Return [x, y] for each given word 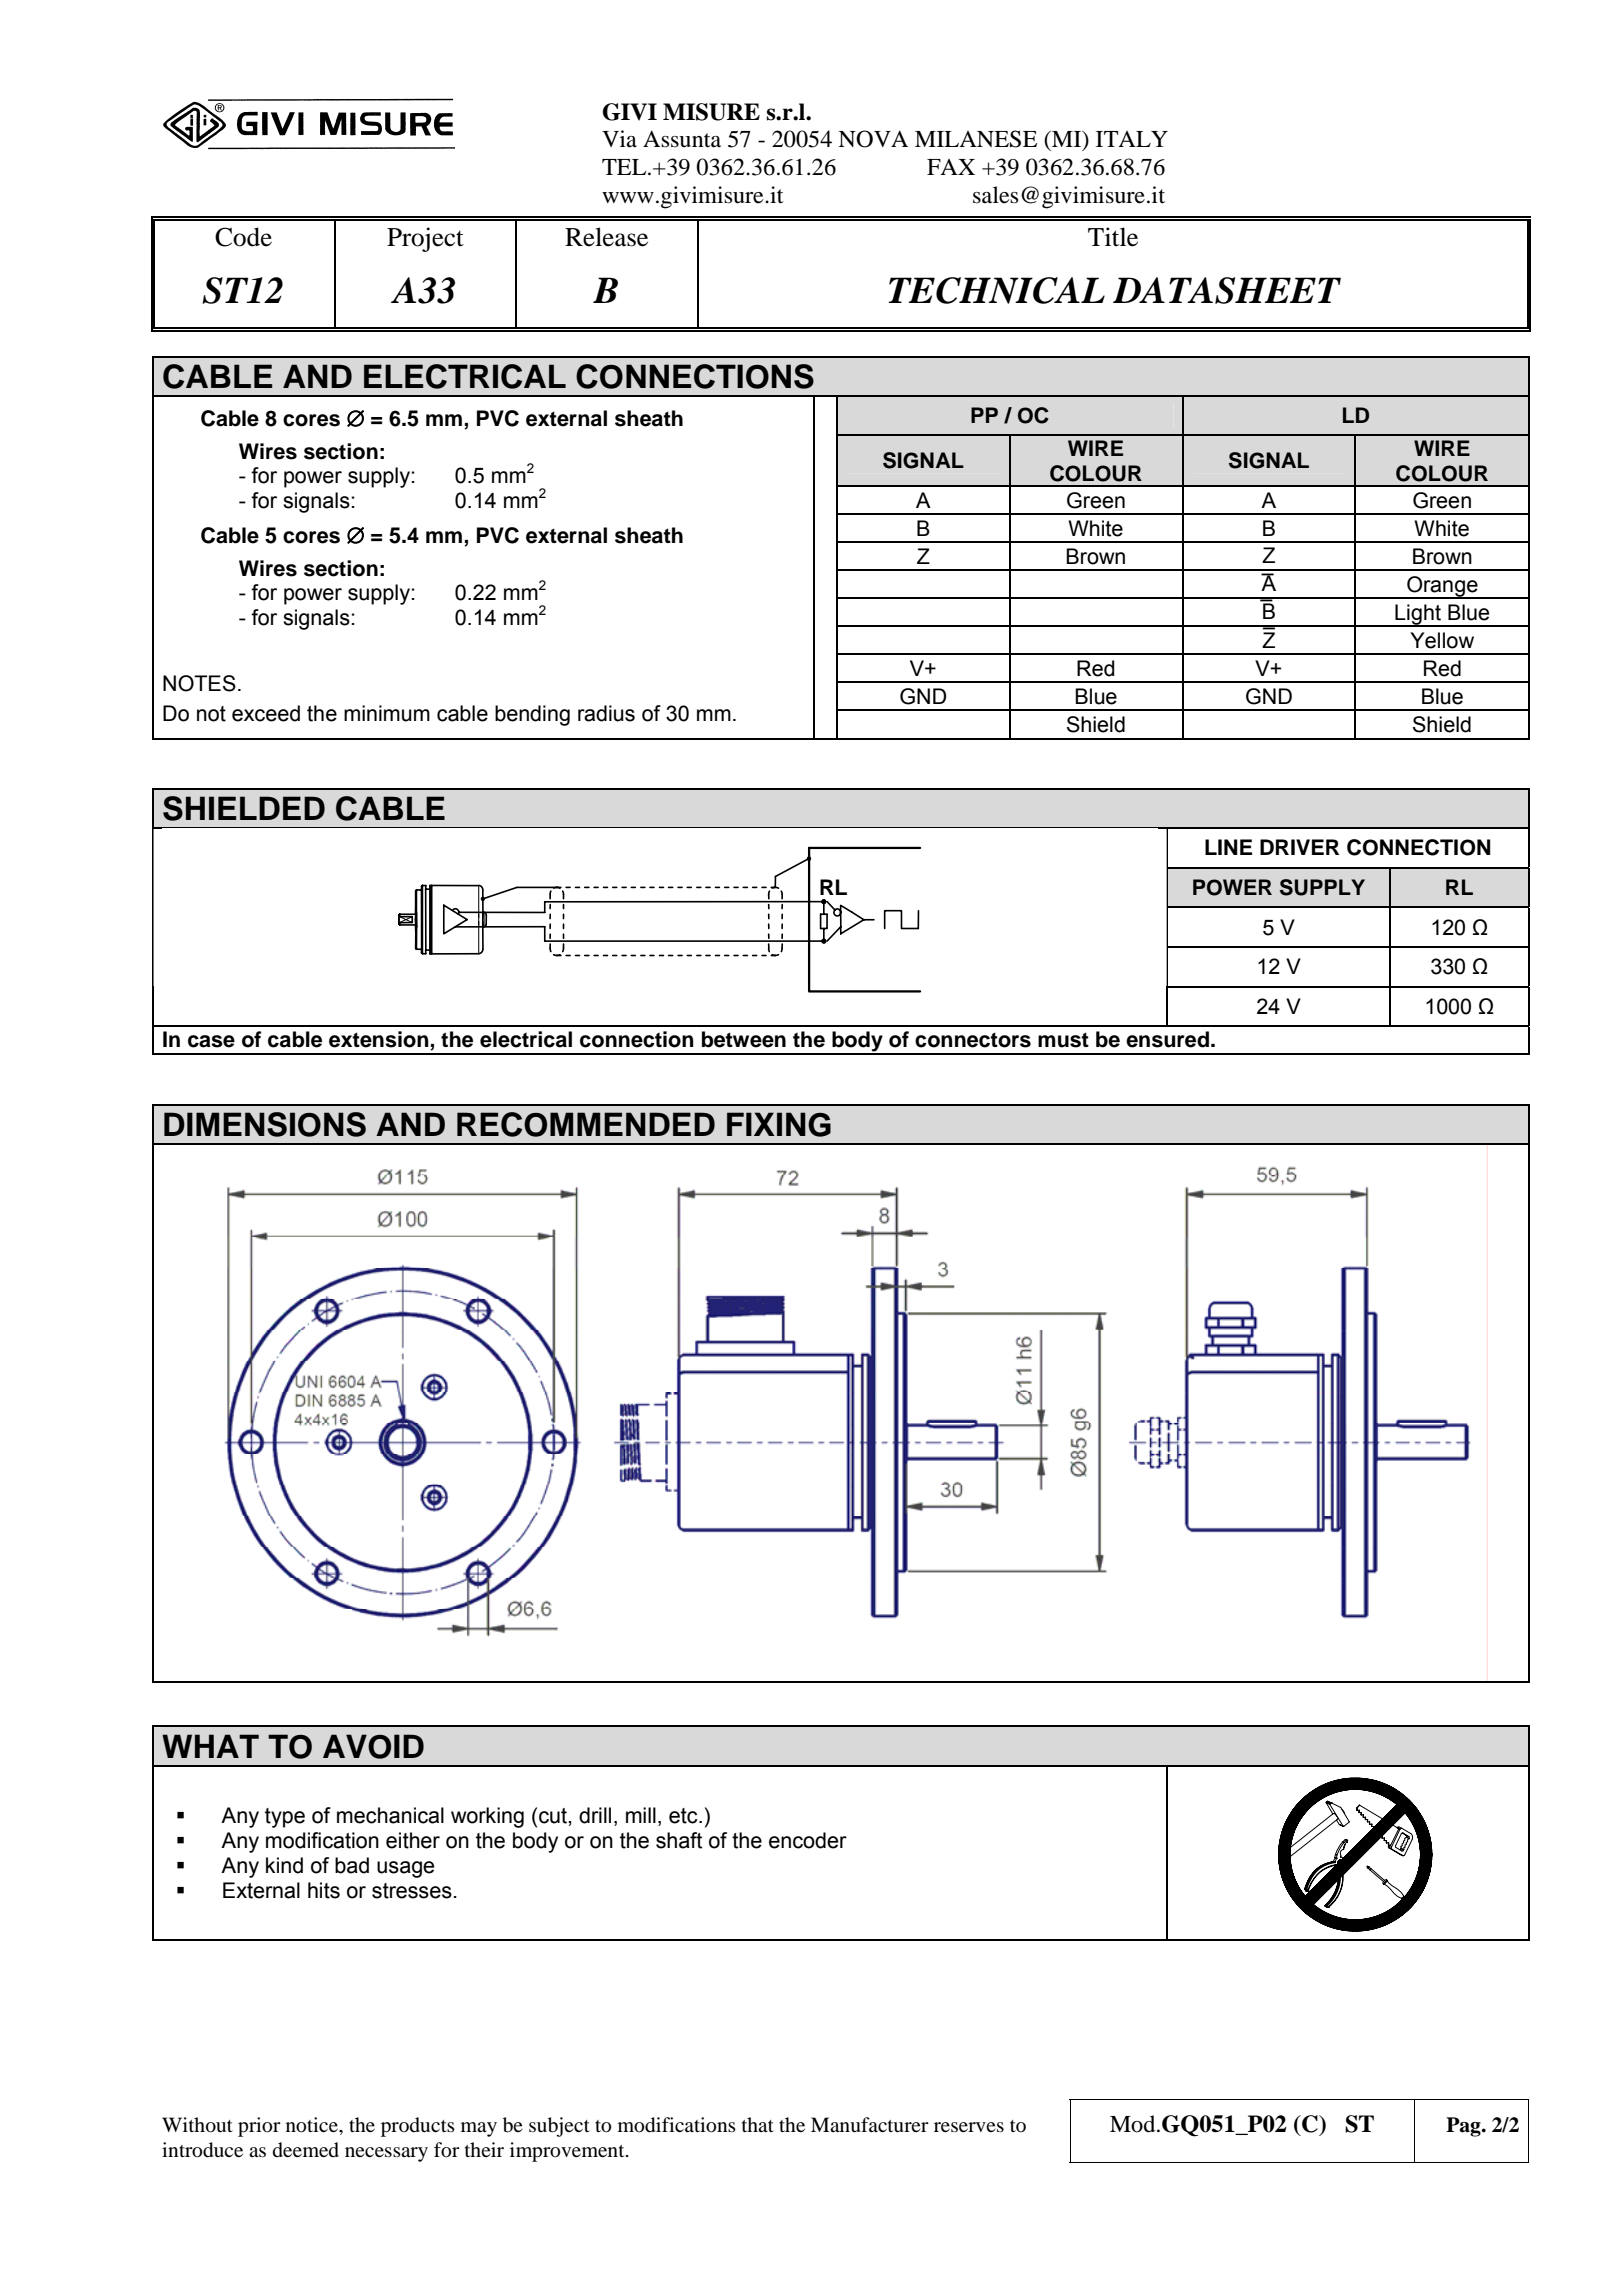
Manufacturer [870, 2125]
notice [313, 2125]
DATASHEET [1227, 290]
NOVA [873, 139]
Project [425, 239]
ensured [1167, 1039]
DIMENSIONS [265, 1124]
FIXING [779, 1124]
